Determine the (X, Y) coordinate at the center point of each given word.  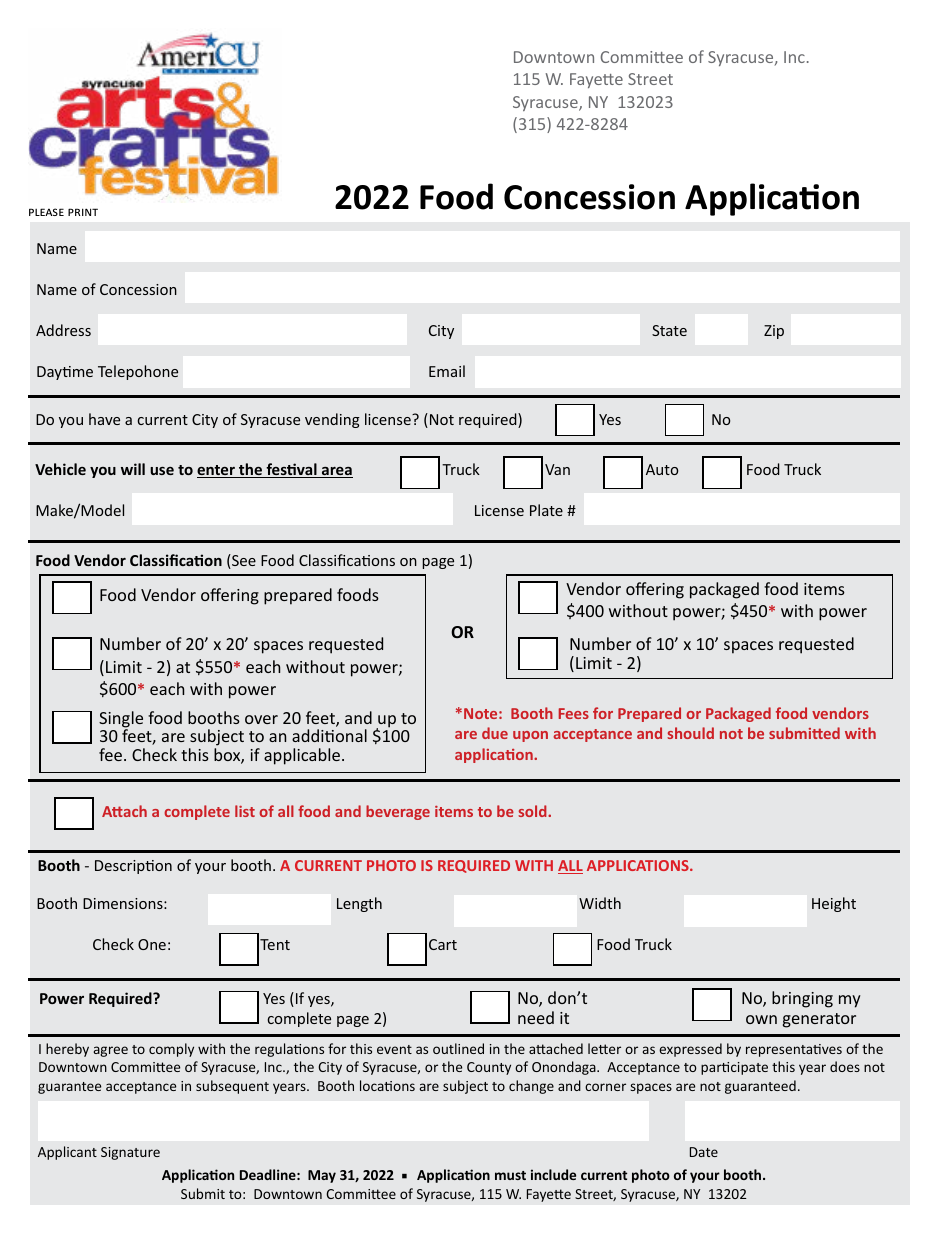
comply (171, 1050)
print (83, 212)
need (536, 1017)
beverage (398, 812)
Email (447, 371)
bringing (802, 999)
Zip (774, 332)
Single (121, 720)
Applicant (67, 1153)
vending (332, 420)
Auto (662, 469)
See (243, 561)
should (690, 733)
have (104, 419)
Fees (574, 713)
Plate (546, 510)
